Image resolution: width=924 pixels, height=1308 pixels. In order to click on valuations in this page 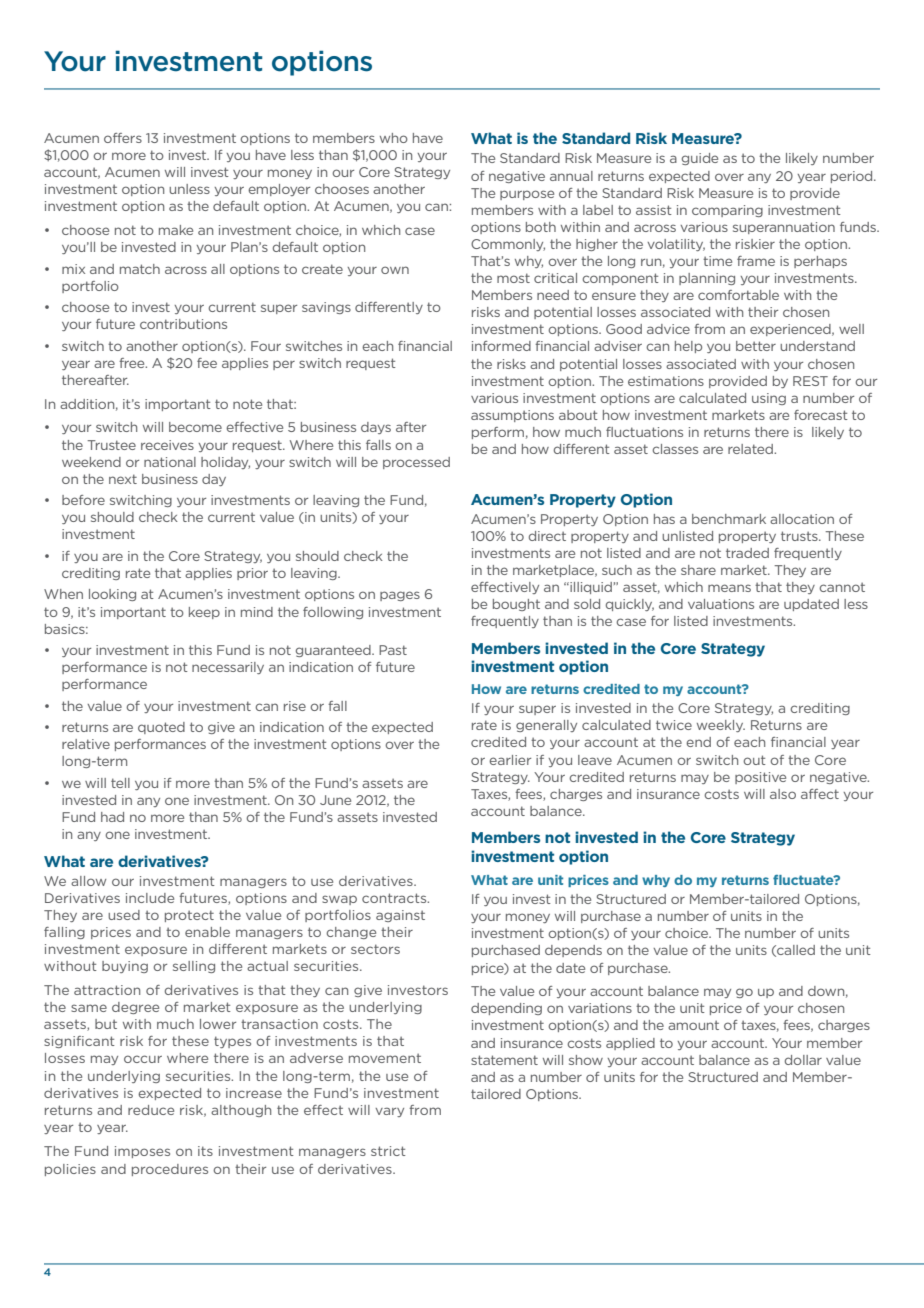, I will do `click(721, 604)`.
